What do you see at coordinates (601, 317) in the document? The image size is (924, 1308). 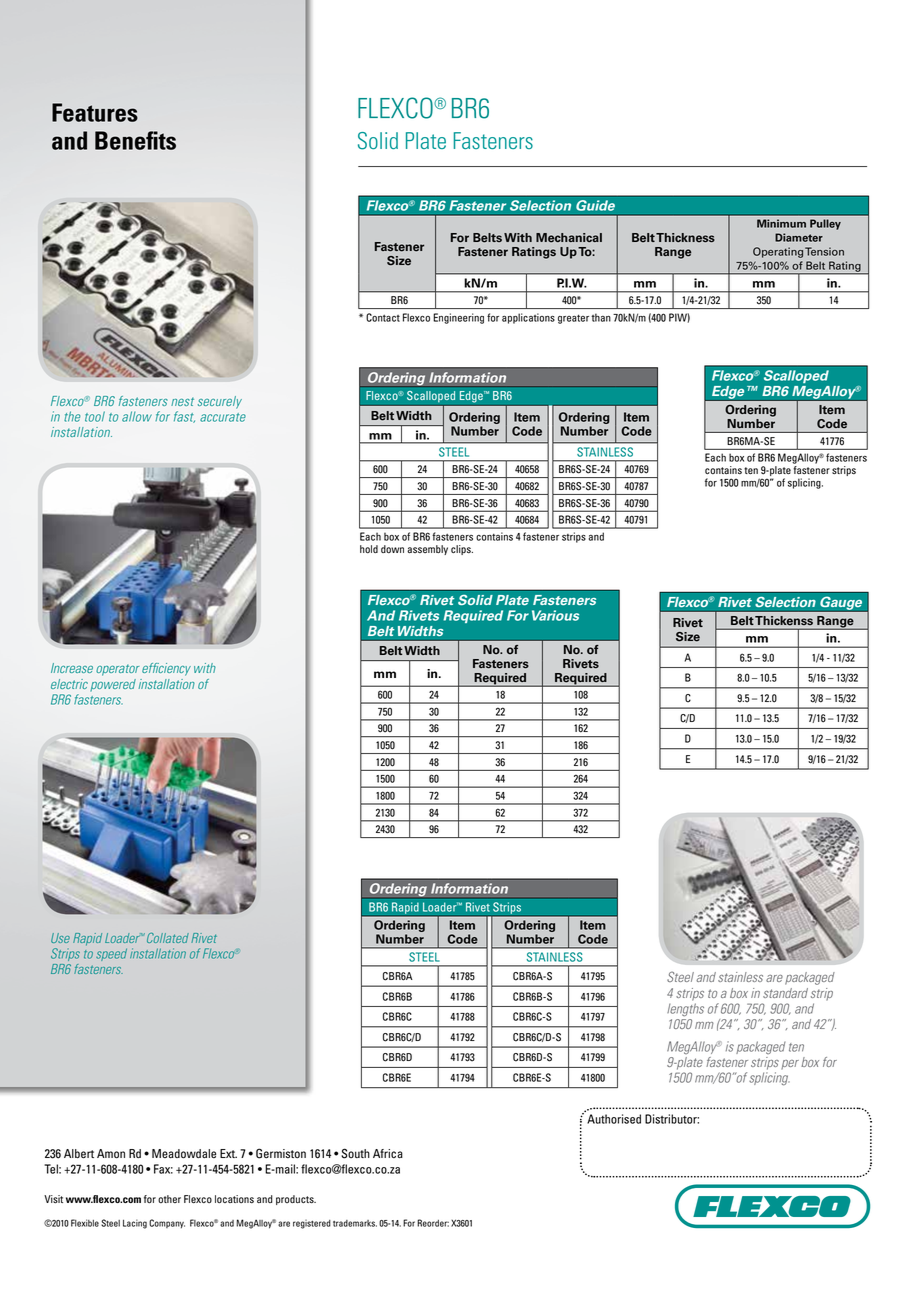 I see `than` at bounding box center [601, 317].
